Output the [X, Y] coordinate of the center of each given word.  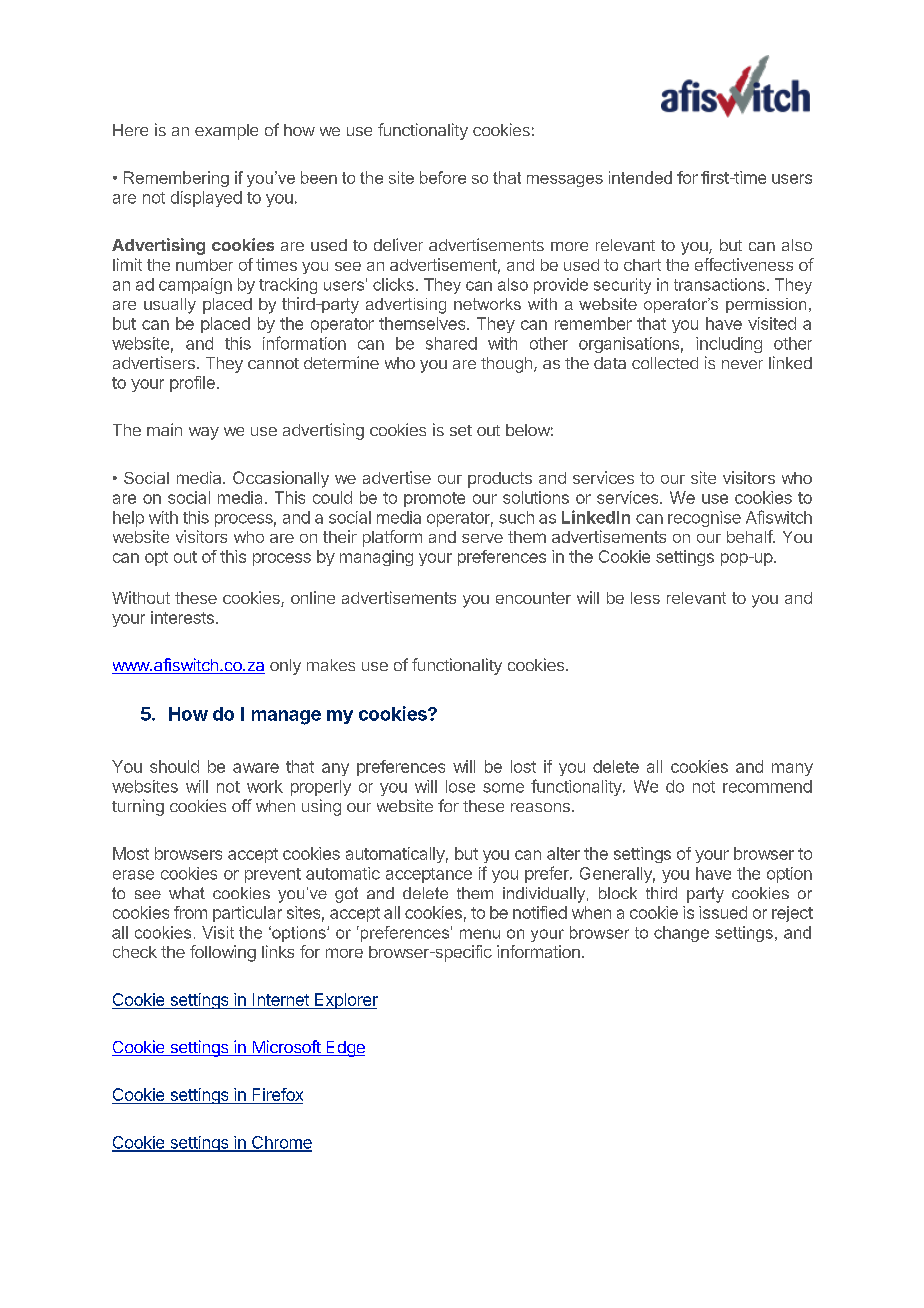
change [681, 934]
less [645, 598]
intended [640, 177]
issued [723, 912]
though [506, 365]
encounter [533, 598]
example [226, 132]
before [443, 177]
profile [192, 384]
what [187, 893]
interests [182, 617]
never [742, 364]
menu [480, 934]
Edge [344, 1049]
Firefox [276, 1096]
